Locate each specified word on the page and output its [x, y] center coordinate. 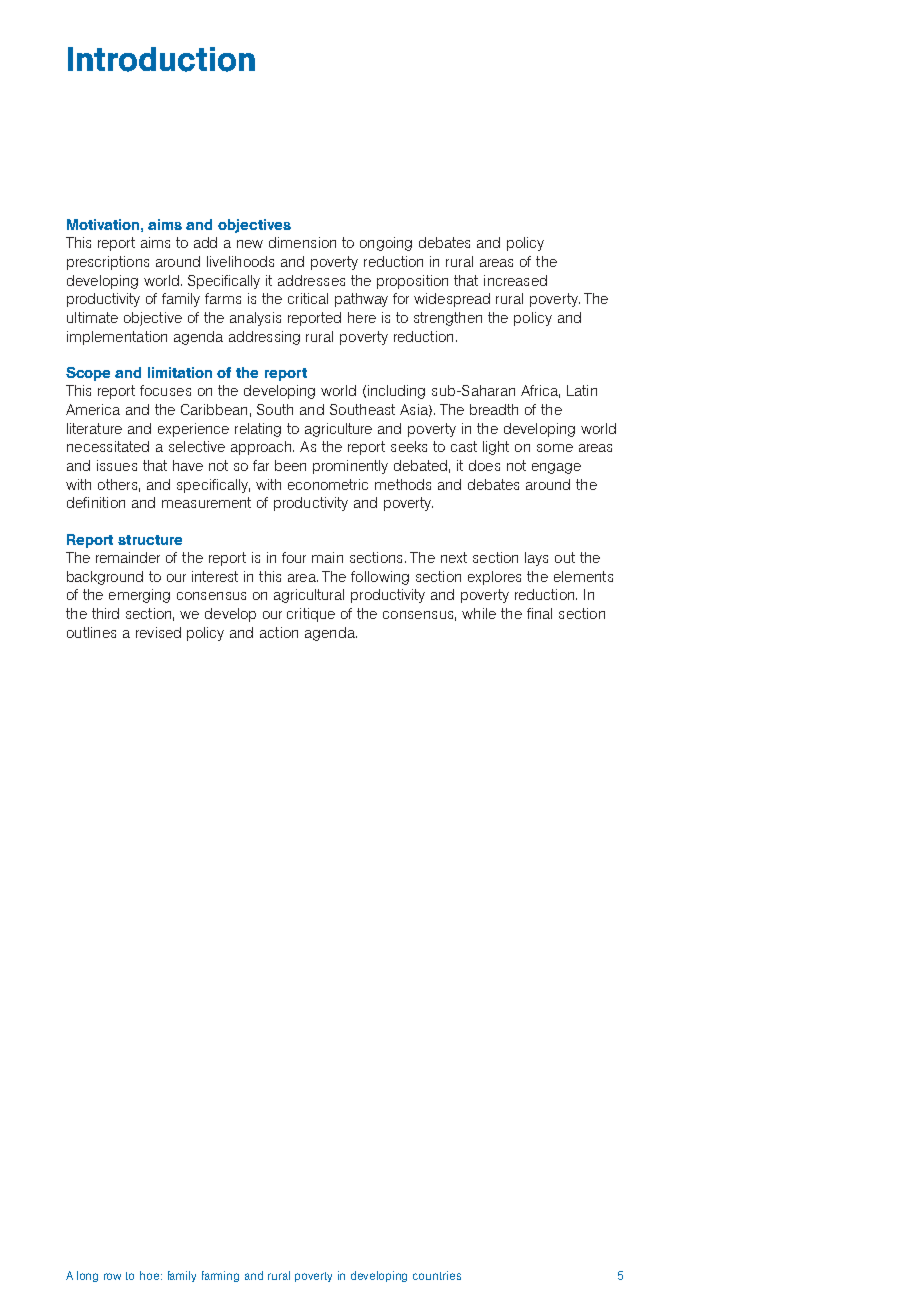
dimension [302, 242]
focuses [165, 390]
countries [437, 1275]
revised [158, 632]
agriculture [338, 430]
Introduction [161, 59]
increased [515, 280]
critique [311, 615]
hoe [151, 1275]
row [112, 1276]
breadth [494, 409]
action [279, 632]
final [539, 613]
